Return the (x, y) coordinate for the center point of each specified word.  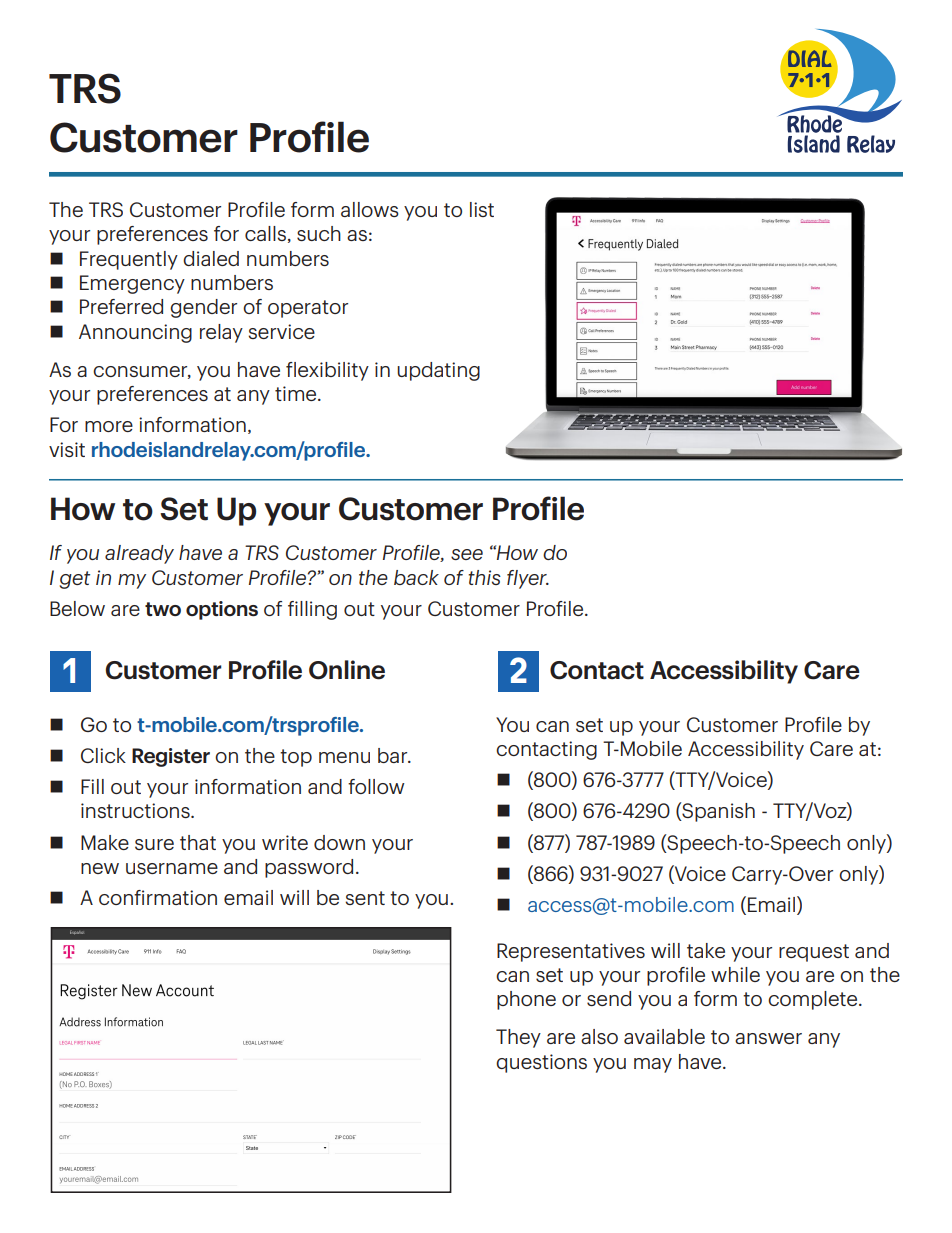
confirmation (158, 897)
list (482, 209)
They (518, 1038)
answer (768, 1038)
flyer (528, 579)
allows (370, 209)
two (163, 609)
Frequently (129, 260)
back (416, 577)
